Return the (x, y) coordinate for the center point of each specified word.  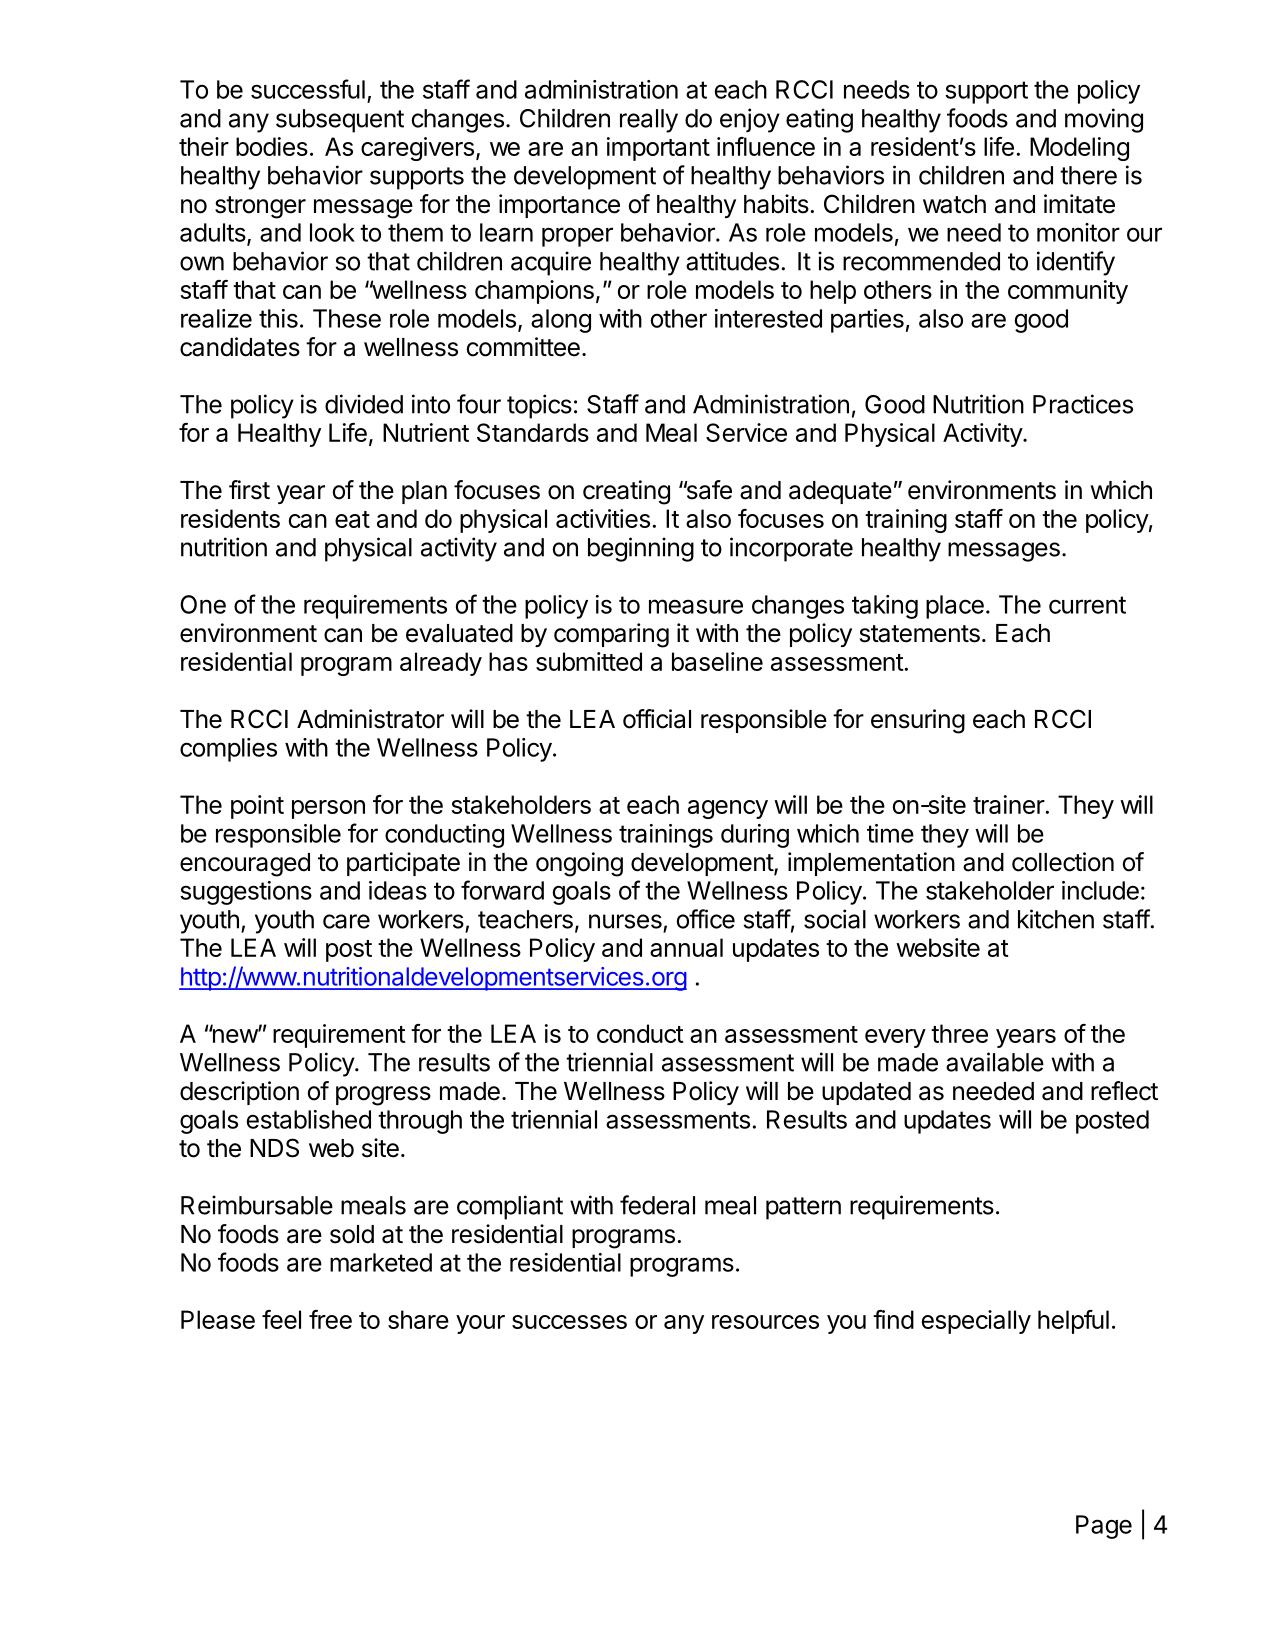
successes (569, 1322)
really (649, 121)
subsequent (340, 121)
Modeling (1079, 149)
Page (1104, 1527)
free (330, 1319)
